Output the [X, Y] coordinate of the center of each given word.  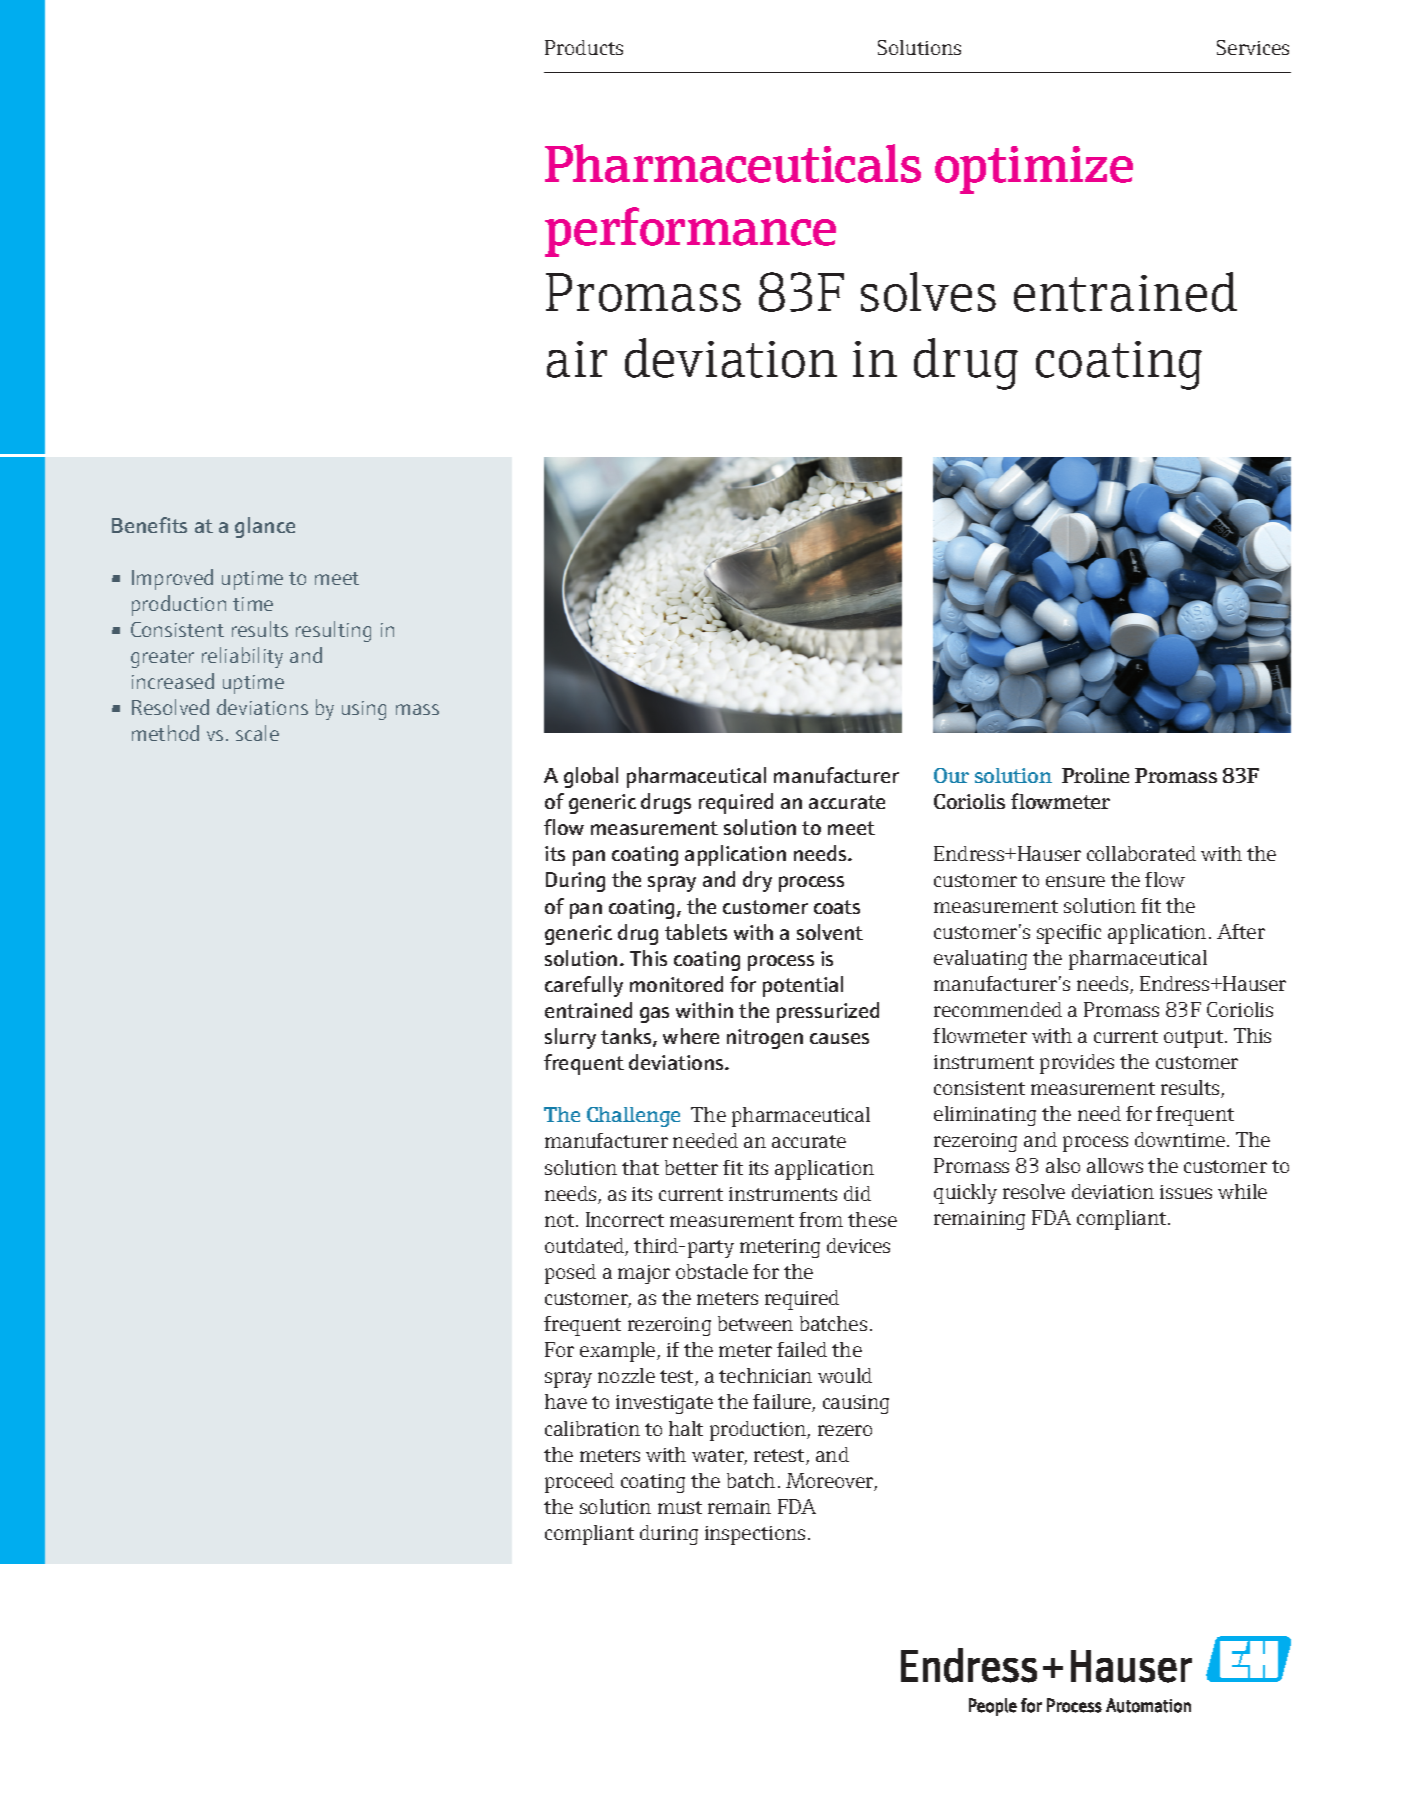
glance [265, 527]
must [680, 1507]
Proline [1095, 775]
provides [1077, 1064]
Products [584, 47]
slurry [570, 1038]
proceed [579, 1483]
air [577, 359]
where [691, 1036]
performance [690, 232]
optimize [1034, 170]
